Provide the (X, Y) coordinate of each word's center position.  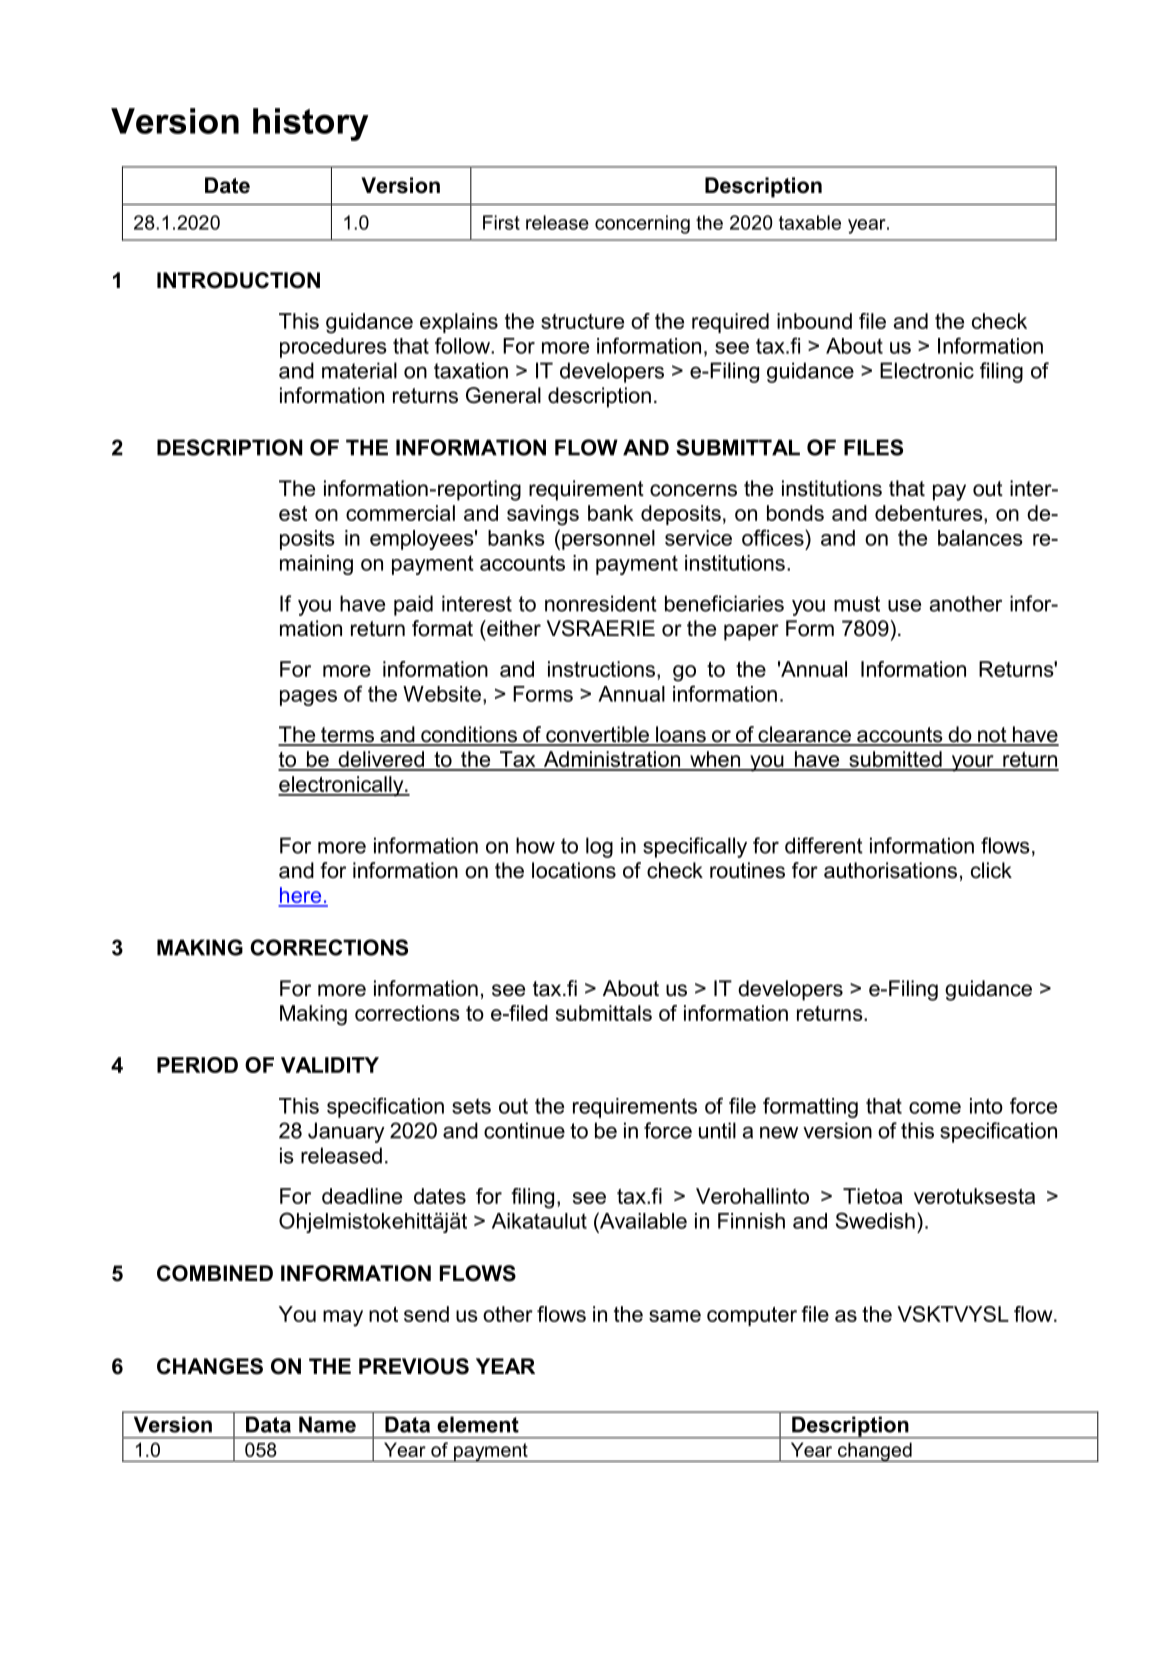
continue (524, 1130)
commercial (400, 513)
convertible (597, 735)
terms (348, 736)
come (935, 1108)
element (478, 1424)
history (310, 124)
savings (543, 515)
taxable (810, 222)
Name (327, 1424)
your (972, 763)
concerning (642, 224)
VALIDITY (330, 1065)
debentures (930, 513)
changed (875, 1452)
